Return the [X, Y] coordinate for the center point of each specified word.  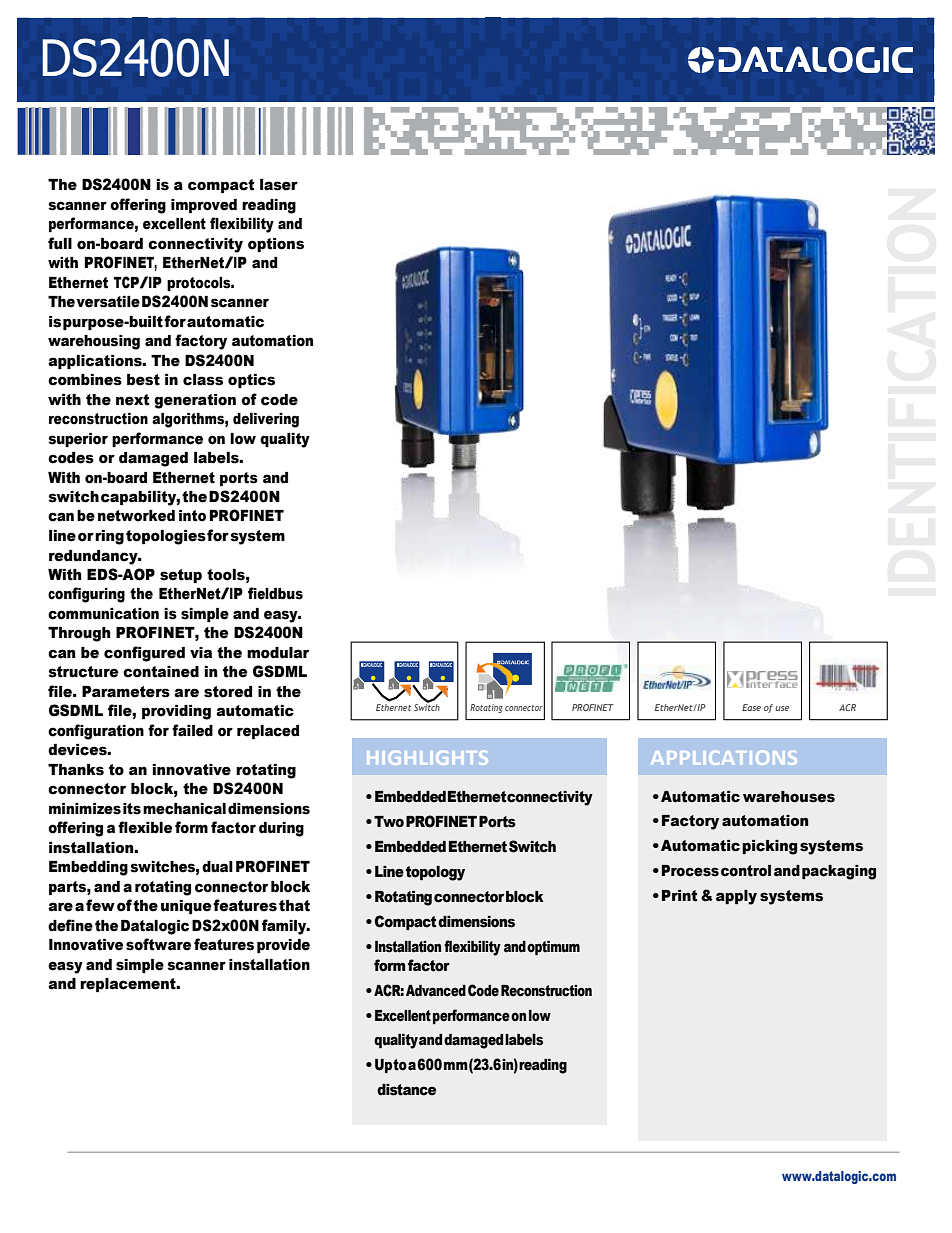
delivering [266, 420]
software [158, 944]
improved [204, 206]
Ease [751, 707]
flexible [145, 827]
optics [251, 381]
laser [279, 185]
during [281, 829]
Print [679, 896]
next [132, 400]
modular [278, 653]
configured [144, 654]
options [276, 245]
